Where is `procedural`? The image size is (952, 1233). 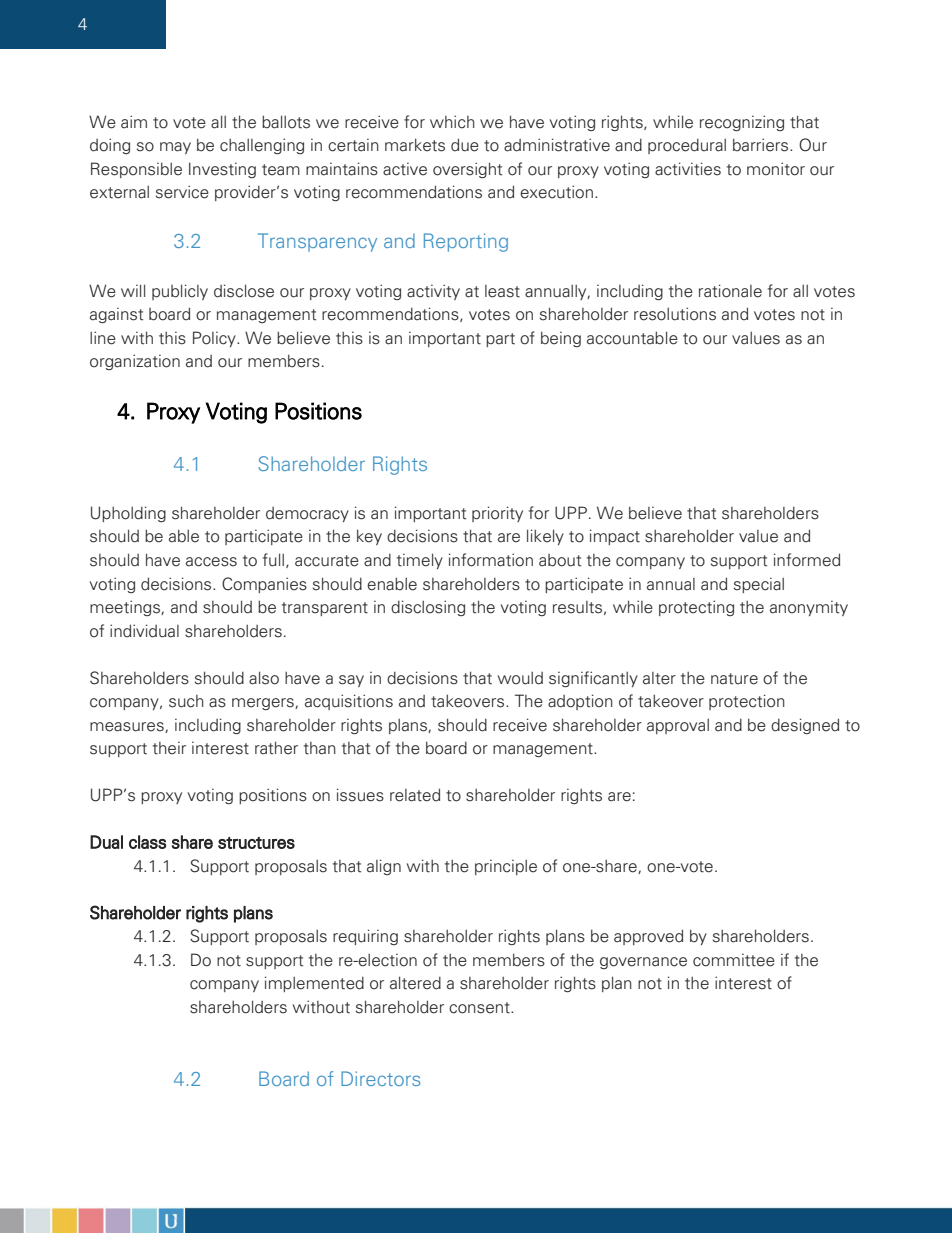 procedural is located at coordinates (687, 146).
